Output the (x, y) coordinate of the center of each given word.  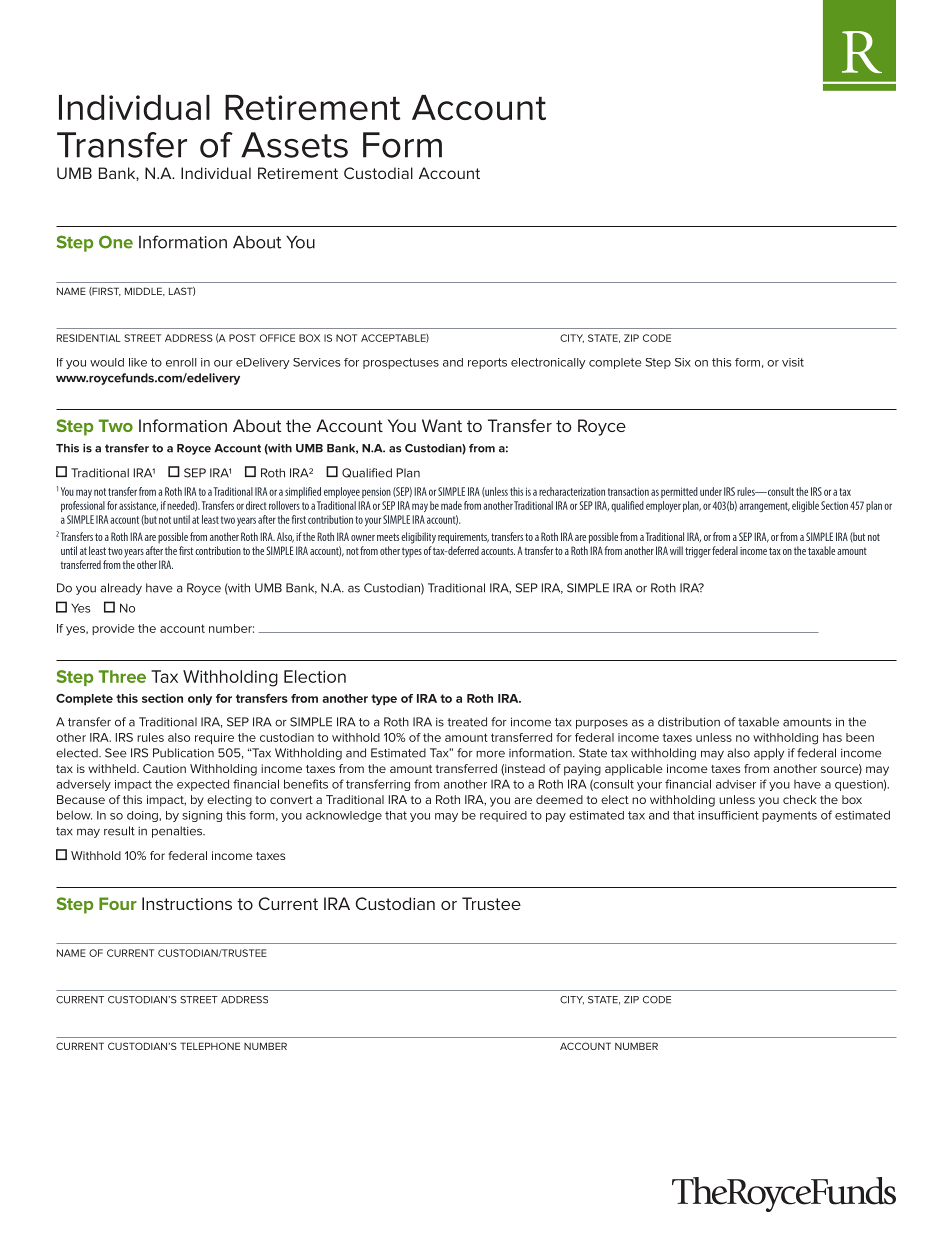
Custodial (378, 173)
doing (143, 816)
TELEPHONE (210, 1046)
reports (487, 363)
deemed (559, 799)
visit (793, 362)
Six (683, 362)
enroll (181, 362)
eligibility (418, 538)
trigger (698, 552)
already (121, 589)
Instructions (187, 903)
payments (789, 816)
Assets (294, 145)
